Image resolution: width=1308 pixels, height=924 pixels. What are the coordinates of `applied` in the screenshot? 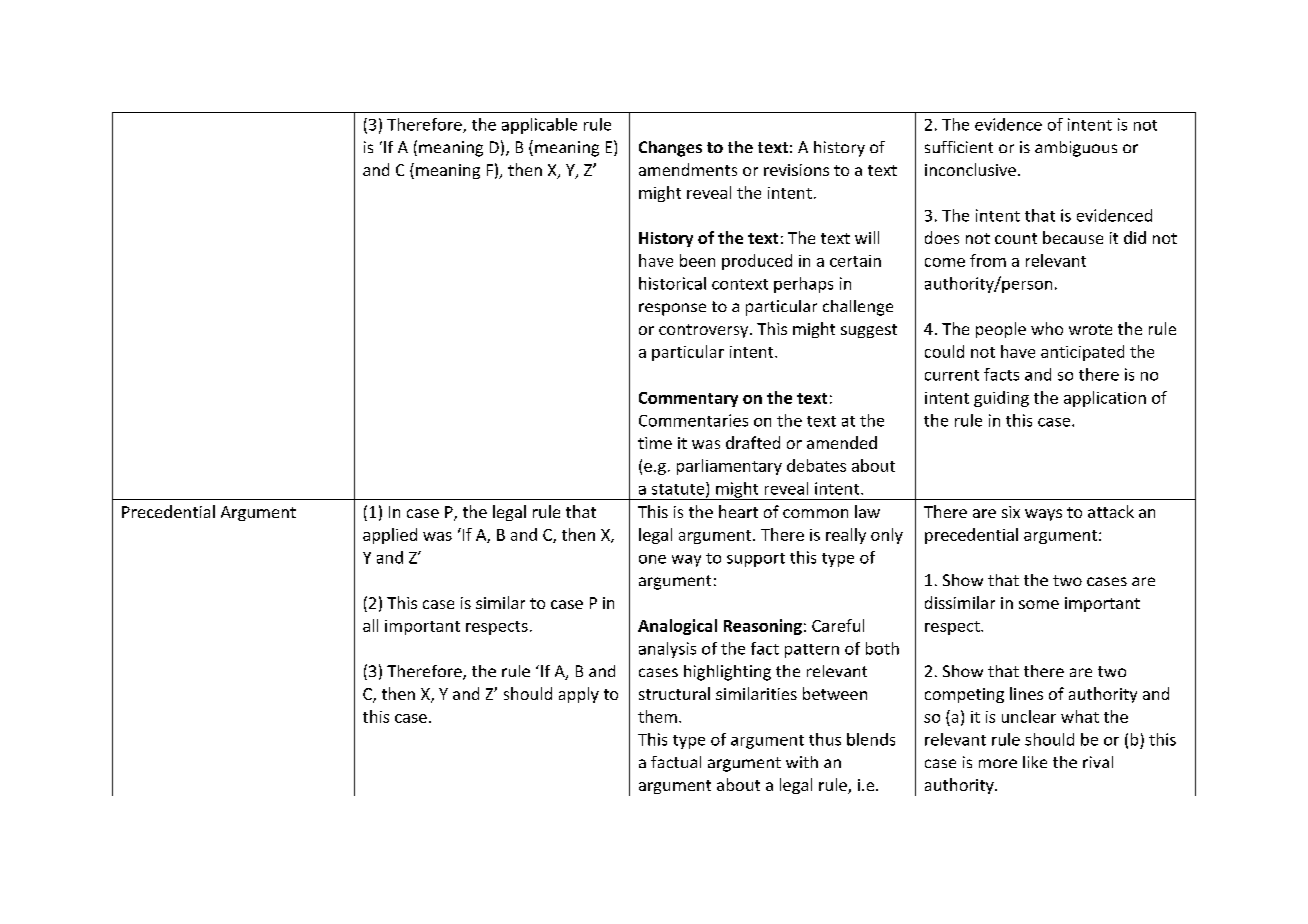 It's located at (390, 536).
